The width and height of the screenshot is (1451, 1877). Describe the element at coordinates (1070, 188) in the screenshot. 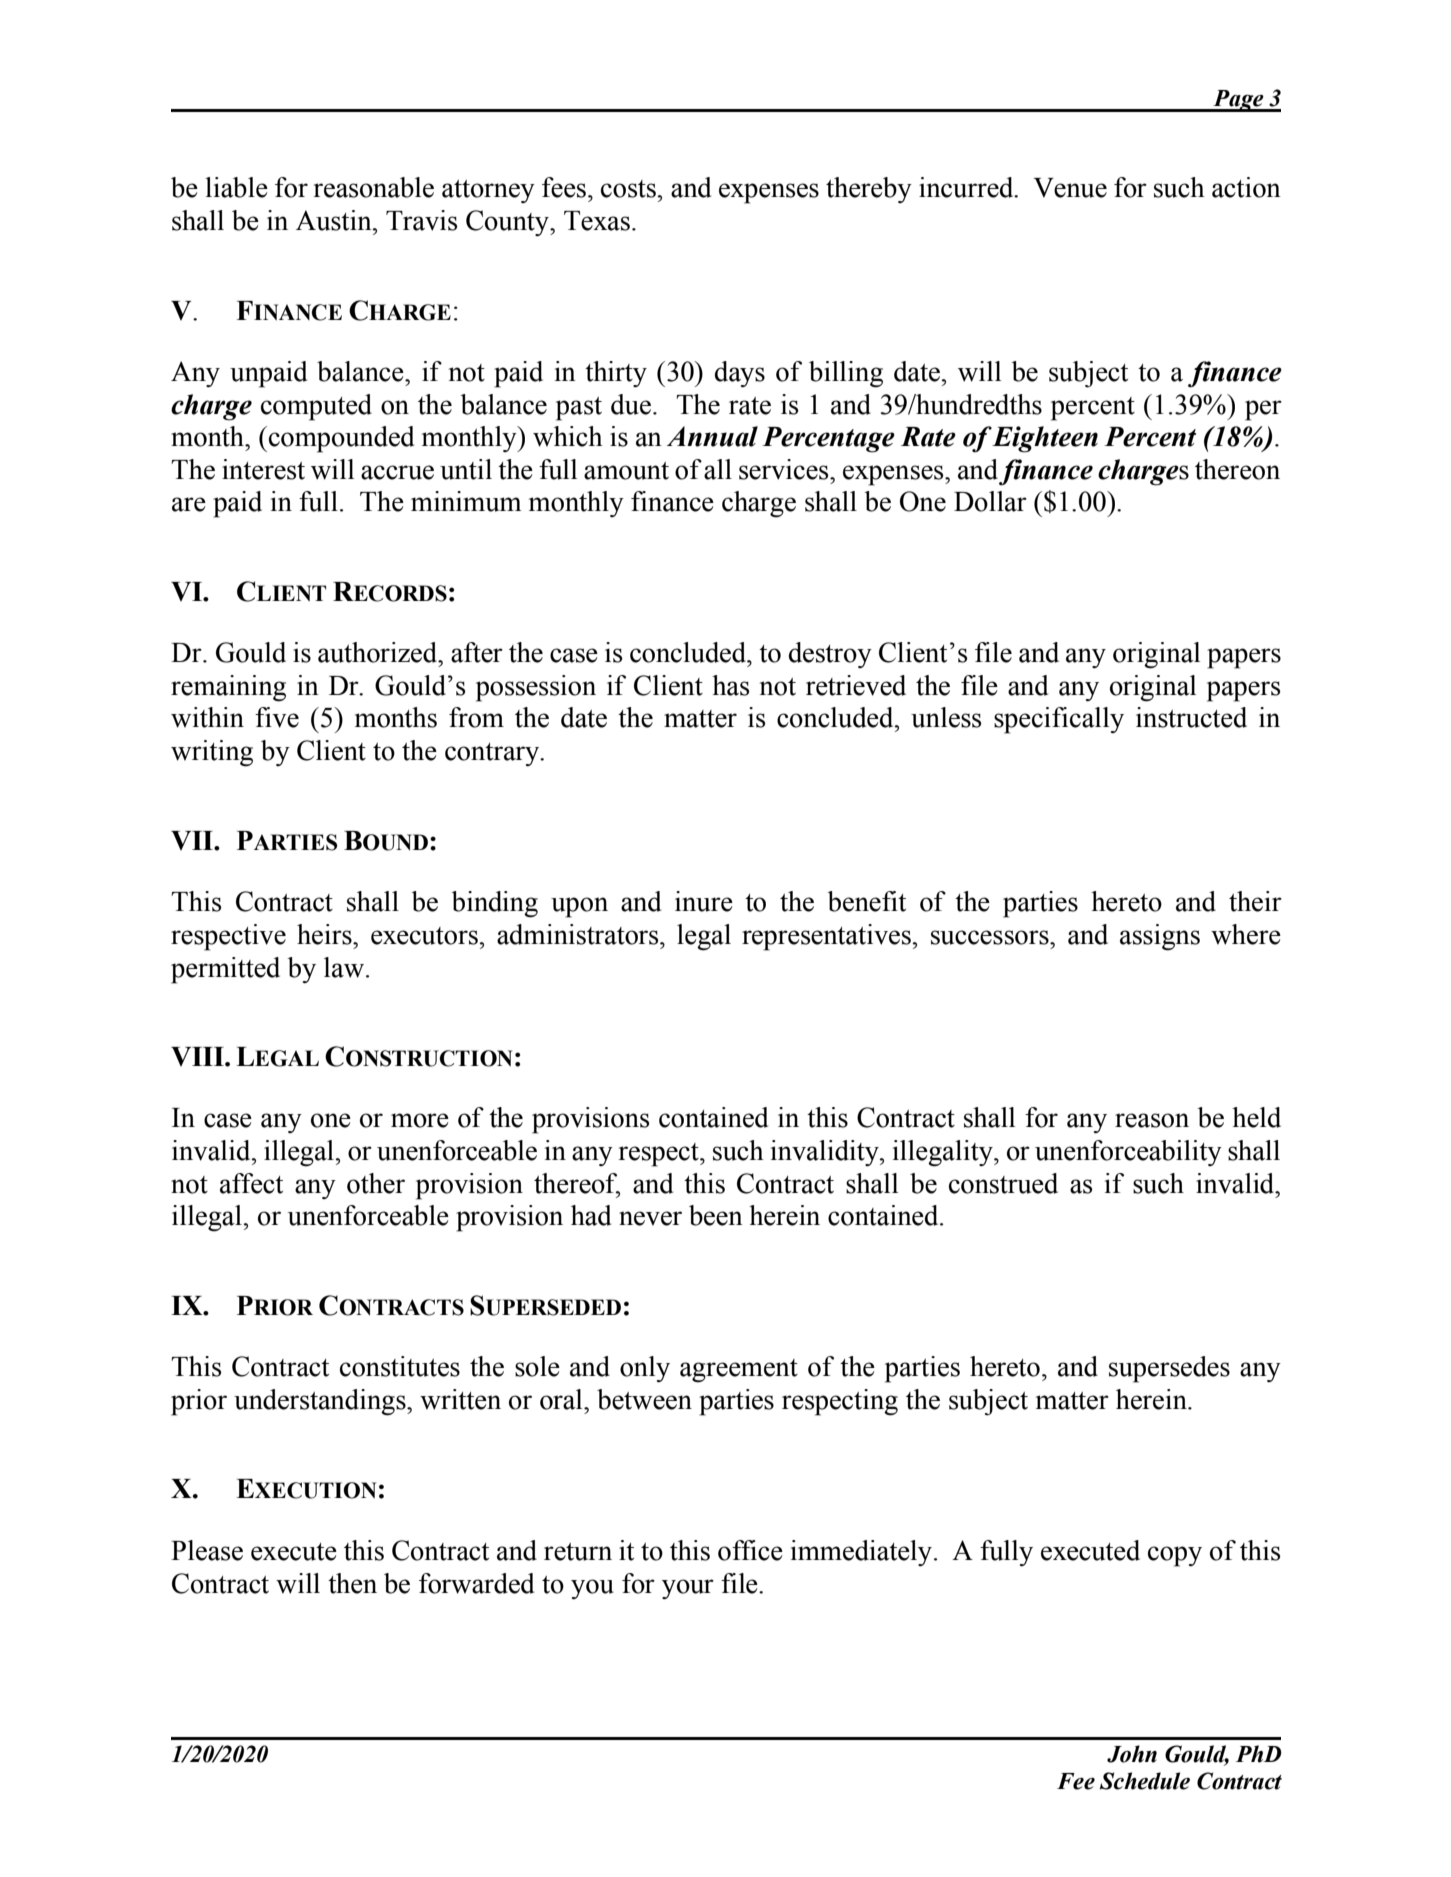

I see `Venue` at that location.
